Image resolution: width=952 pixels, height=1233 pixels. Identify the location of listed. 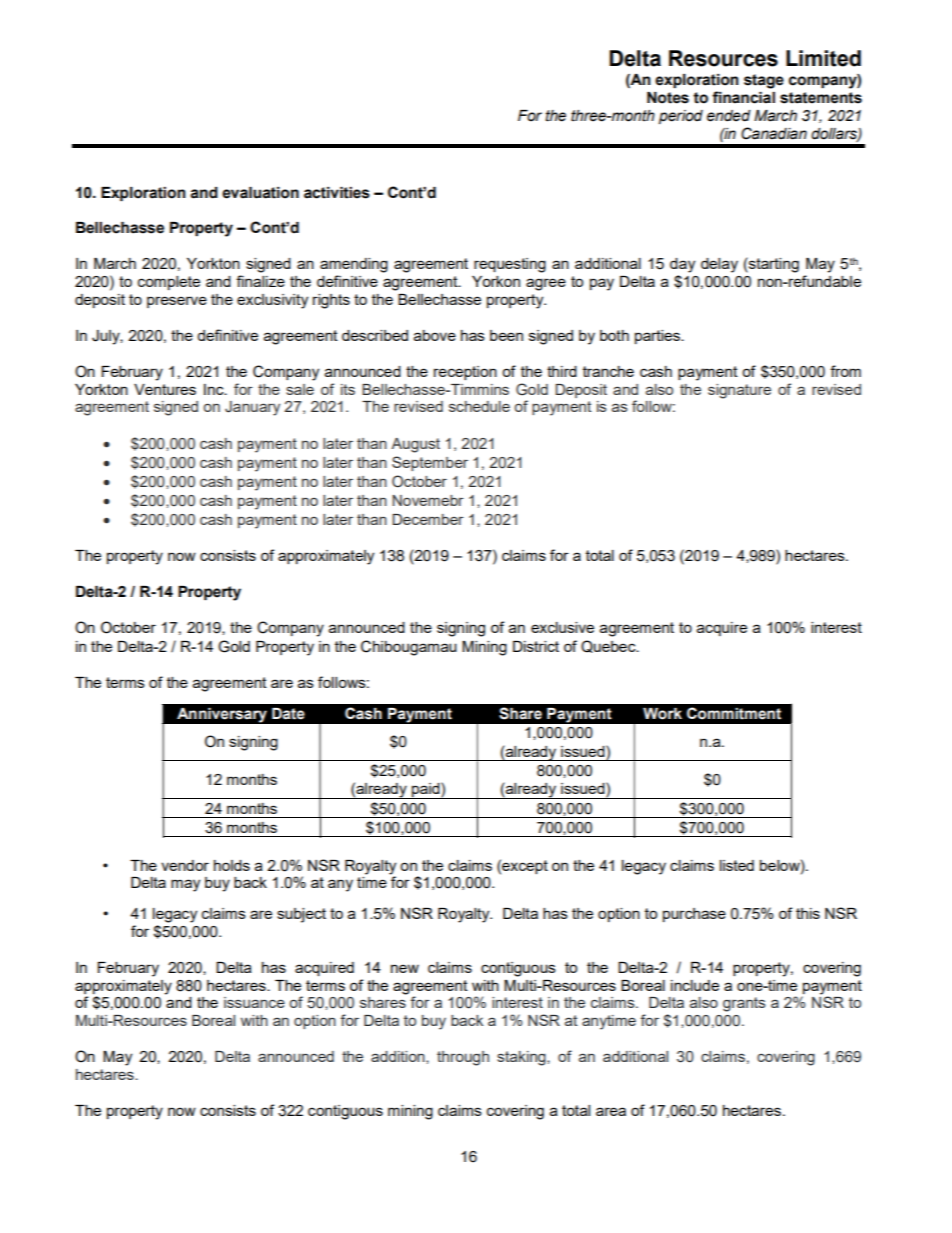
(737, 865).
